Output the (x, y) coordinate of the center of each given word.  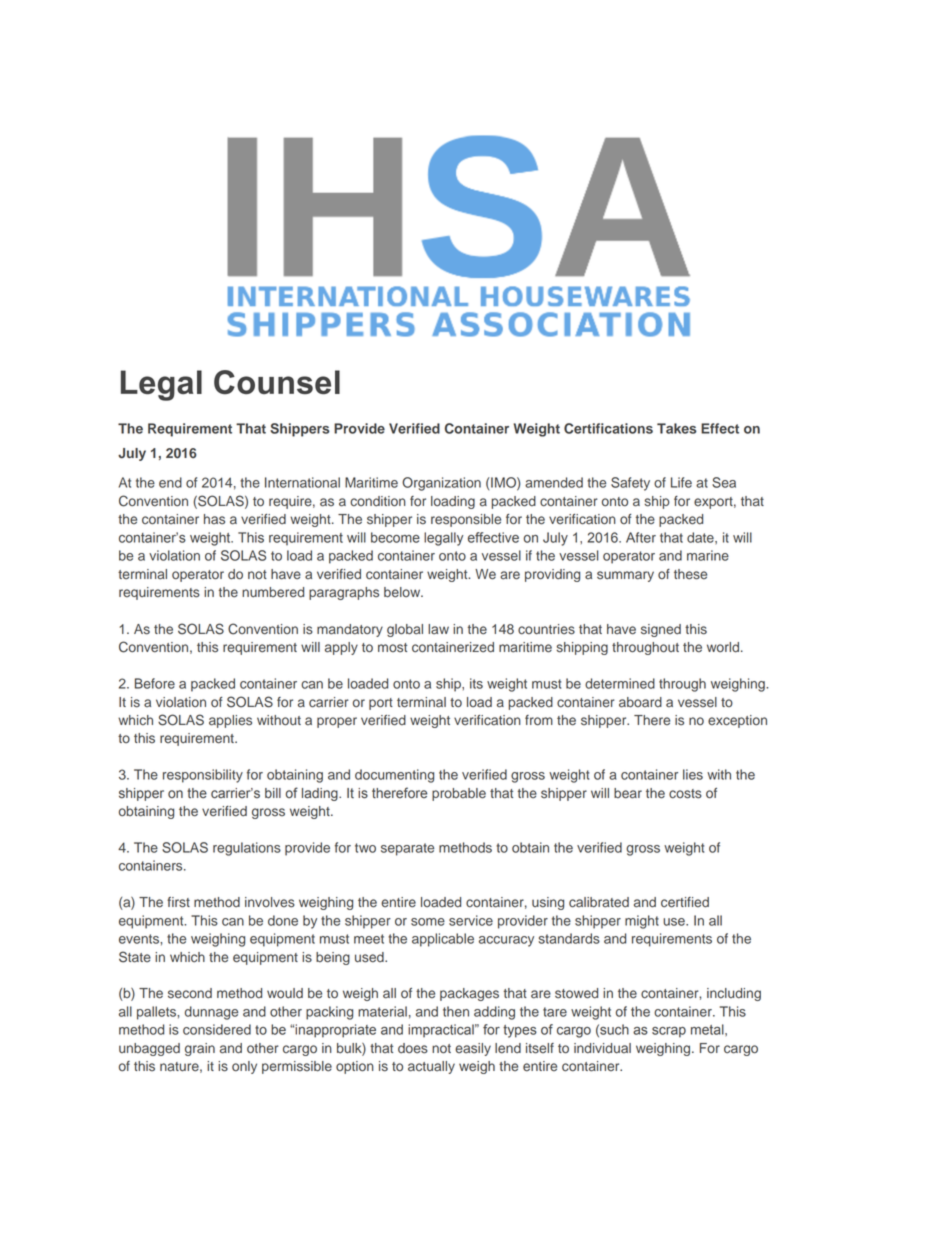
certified (685, 902)
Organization (441, 484)
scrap (669, 1032)
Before (155, 683)
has (214, 519)
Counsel (277, 382)
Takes (677, 428)
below (403, 592)
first (178, 902)
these (690, 574)
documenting (394, 776)
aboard (640, 702)
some (428, 922)
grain (200, 1049)
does (413, 1048)
